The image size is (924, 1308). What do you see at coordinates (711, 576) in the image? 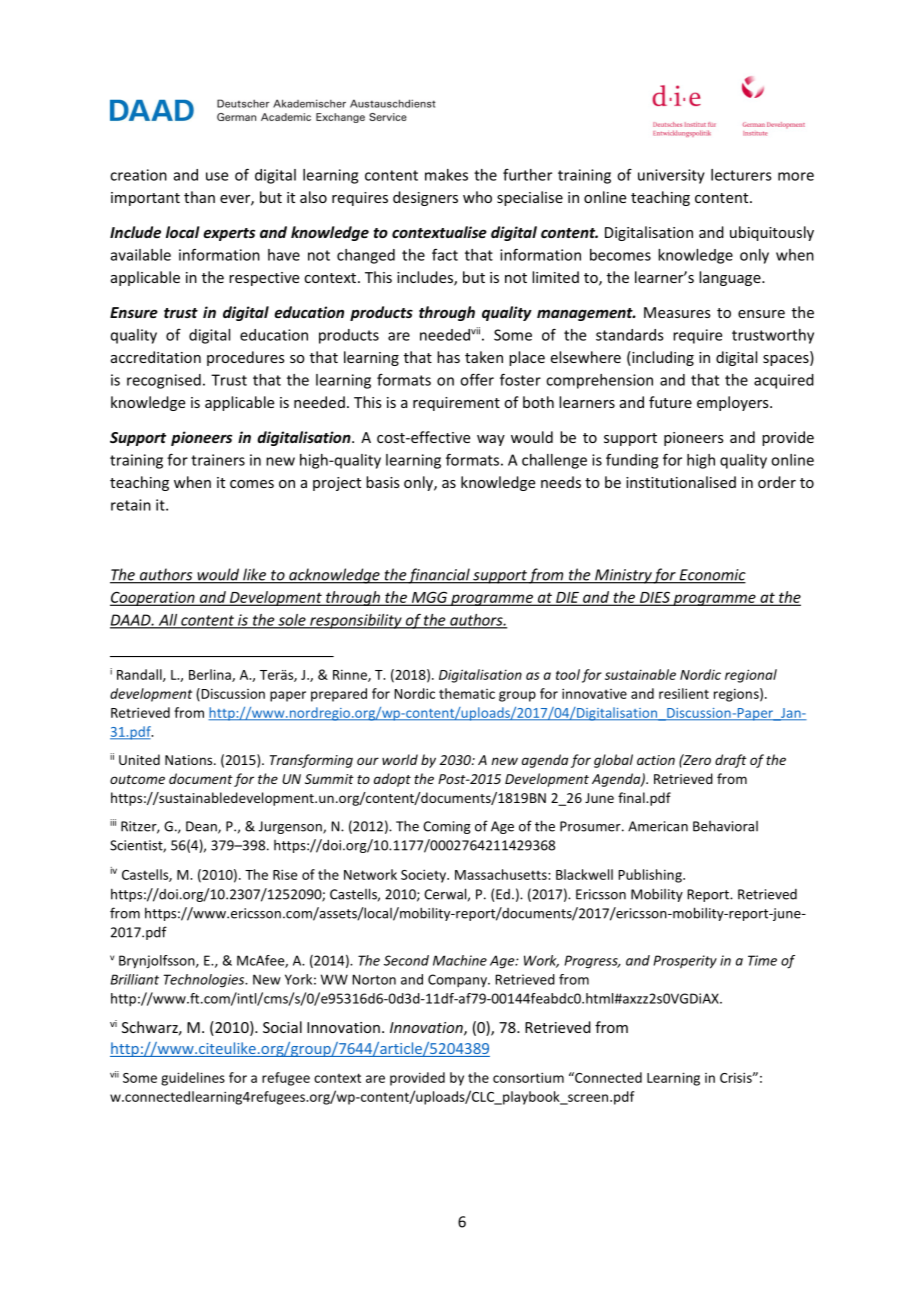
I see `Economic` at bounding box center [711, 576].
